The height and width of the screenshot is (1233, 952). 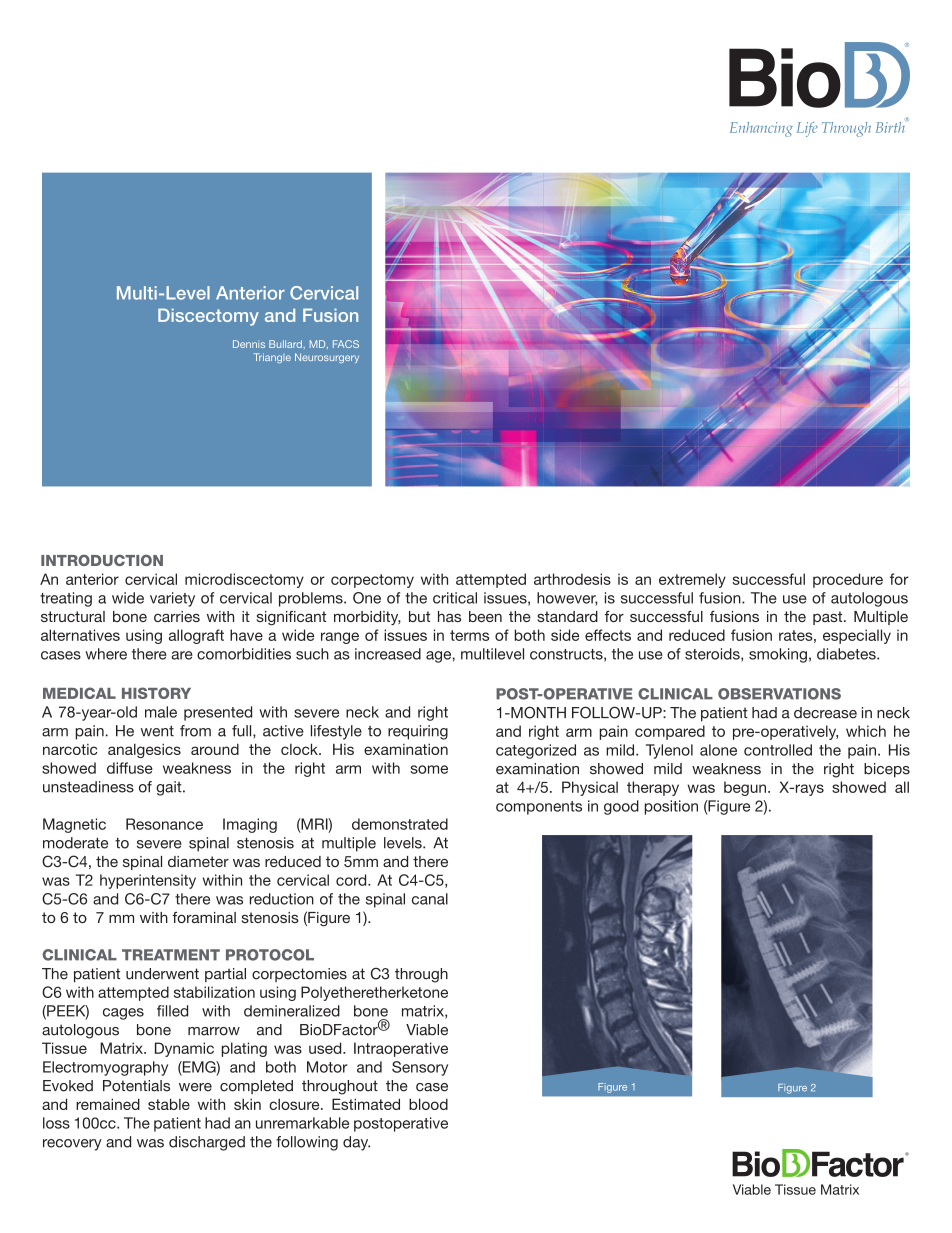 I want to click on stable, so click(x=169, y=1104).
